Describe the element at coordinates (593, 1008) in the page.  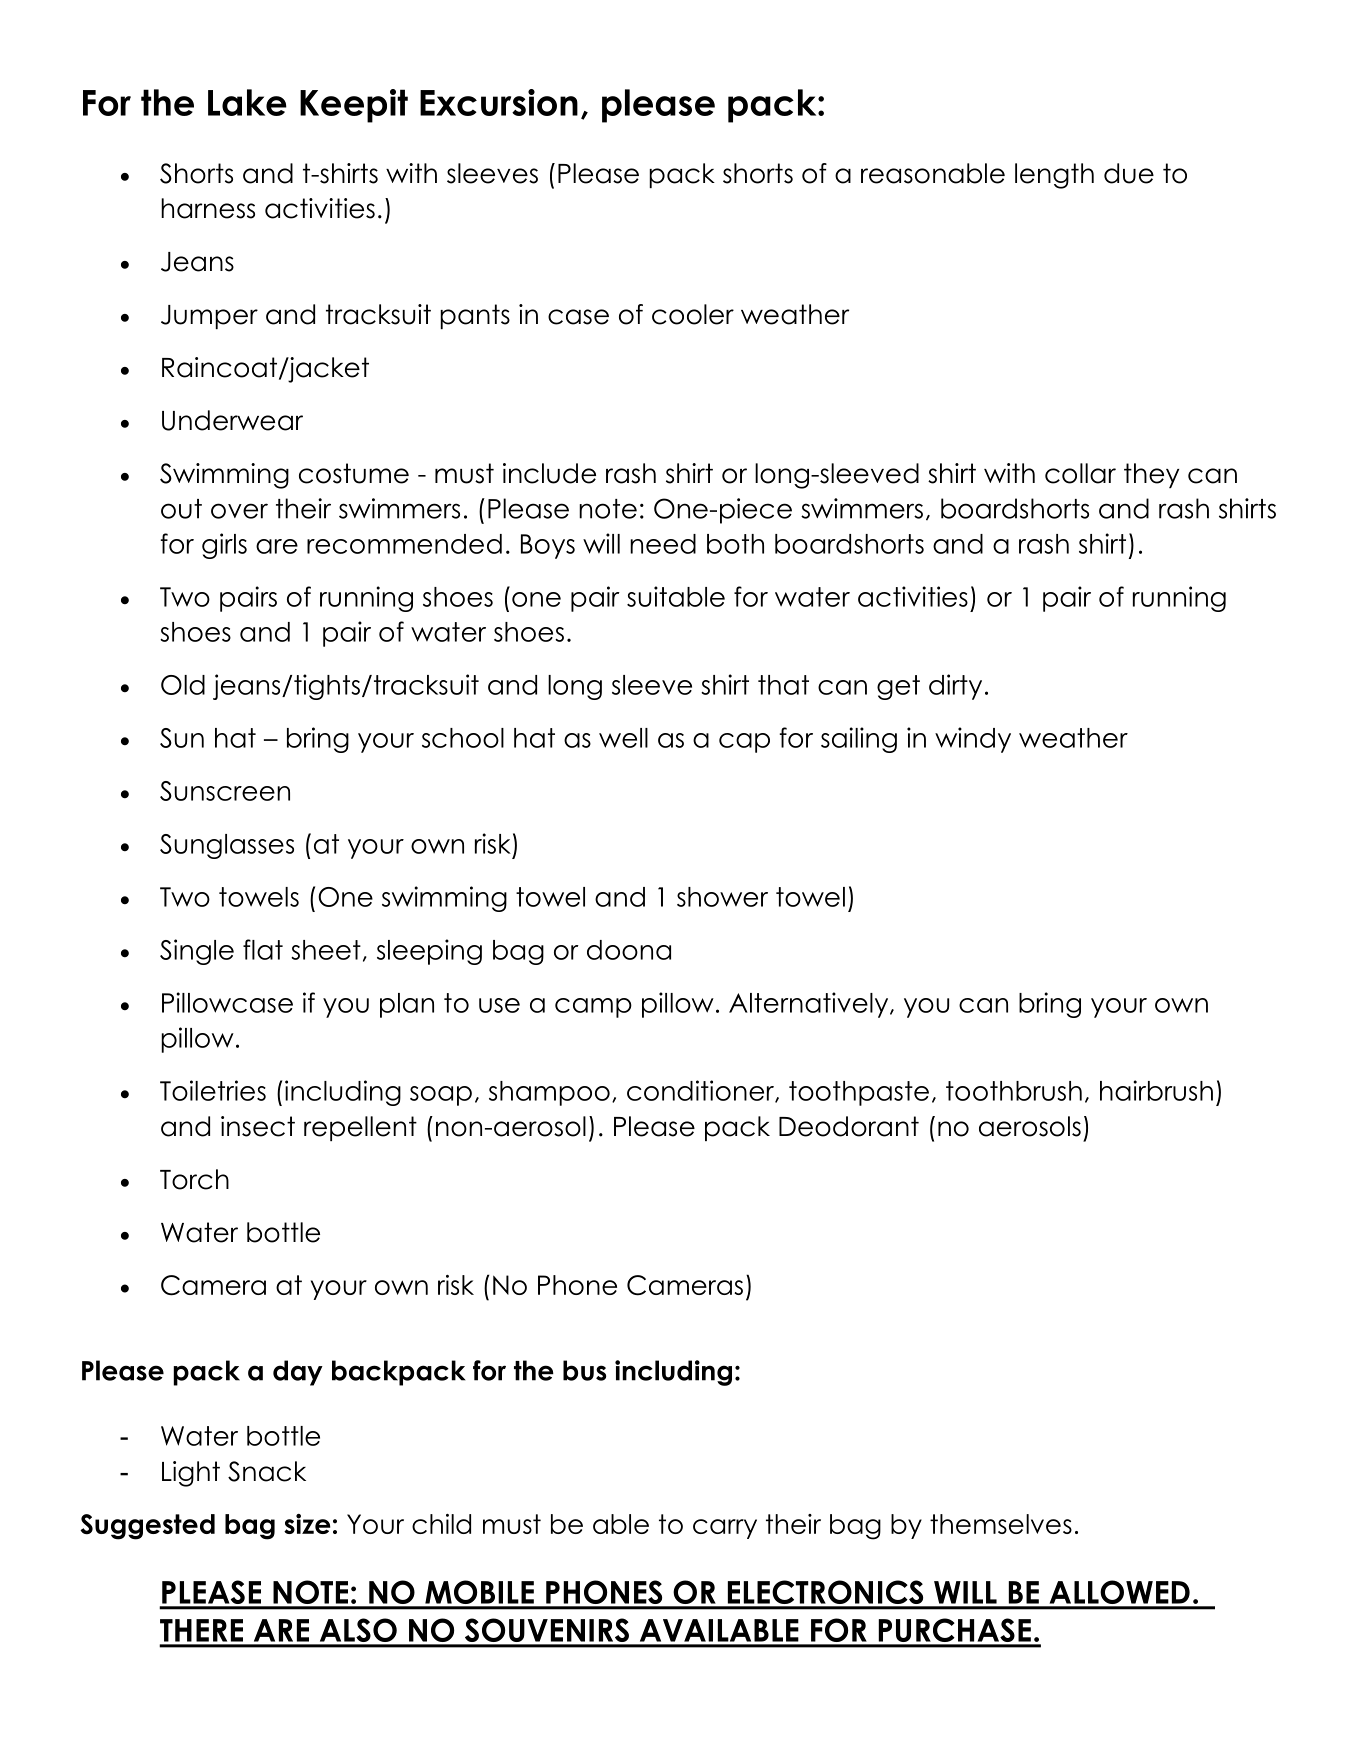
I see `camp` at that location.
